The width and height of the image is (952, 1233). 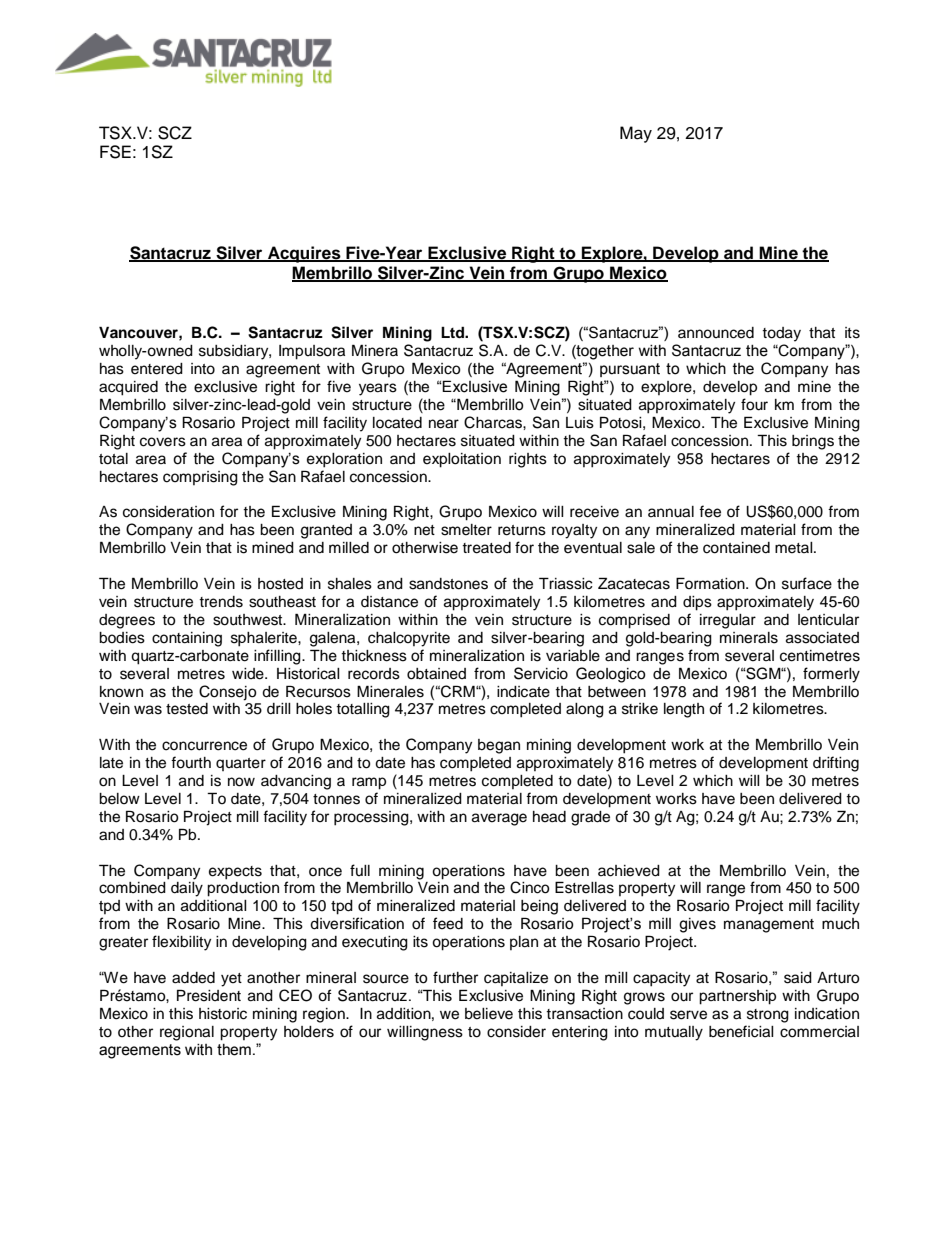 I want to click on President, so click(x=209, y=995).
